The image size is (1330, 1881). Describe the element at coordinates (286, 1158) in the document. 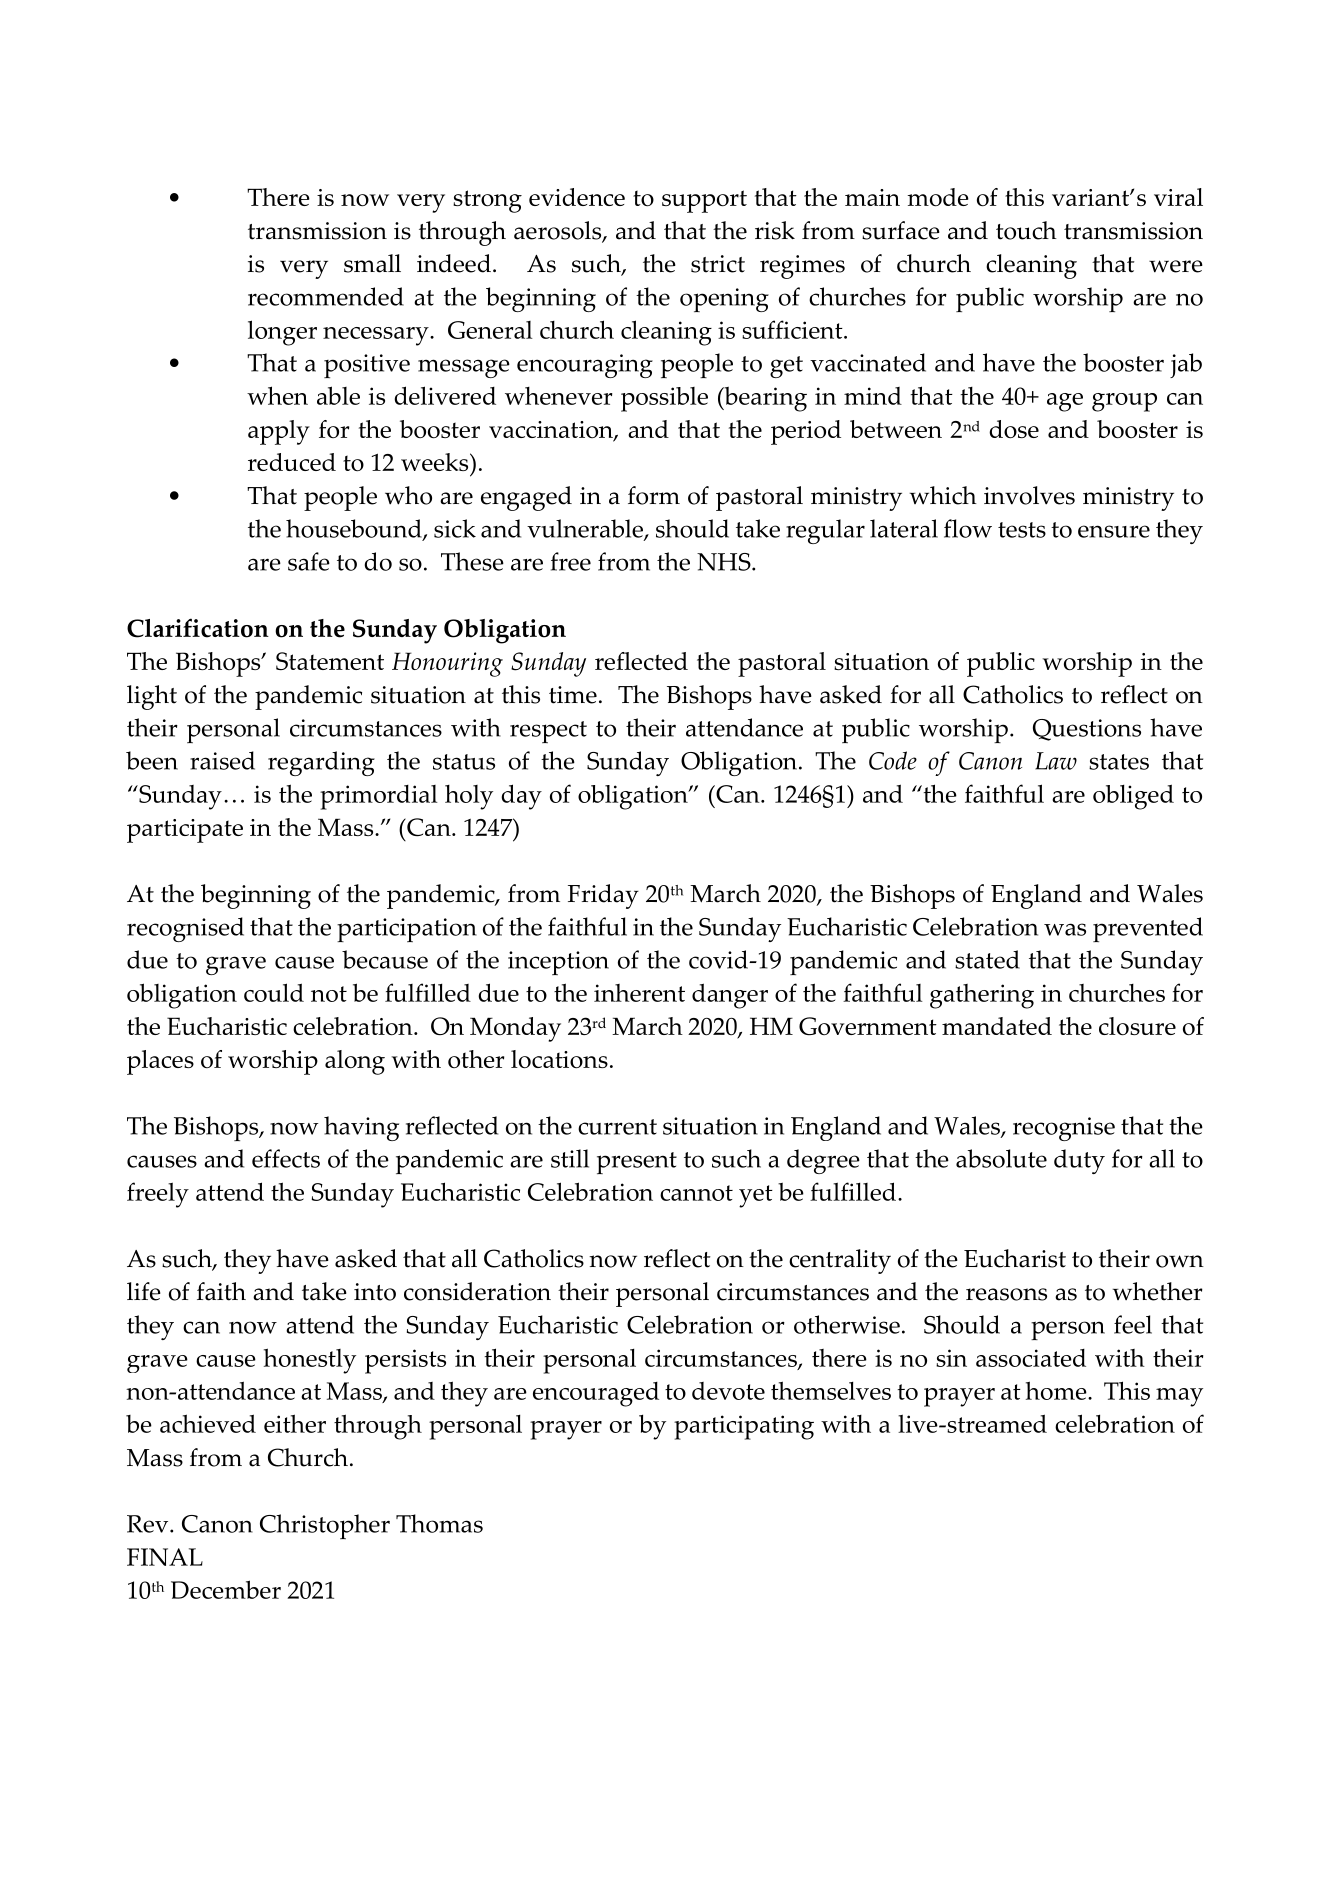

I see `effects` at that location.
